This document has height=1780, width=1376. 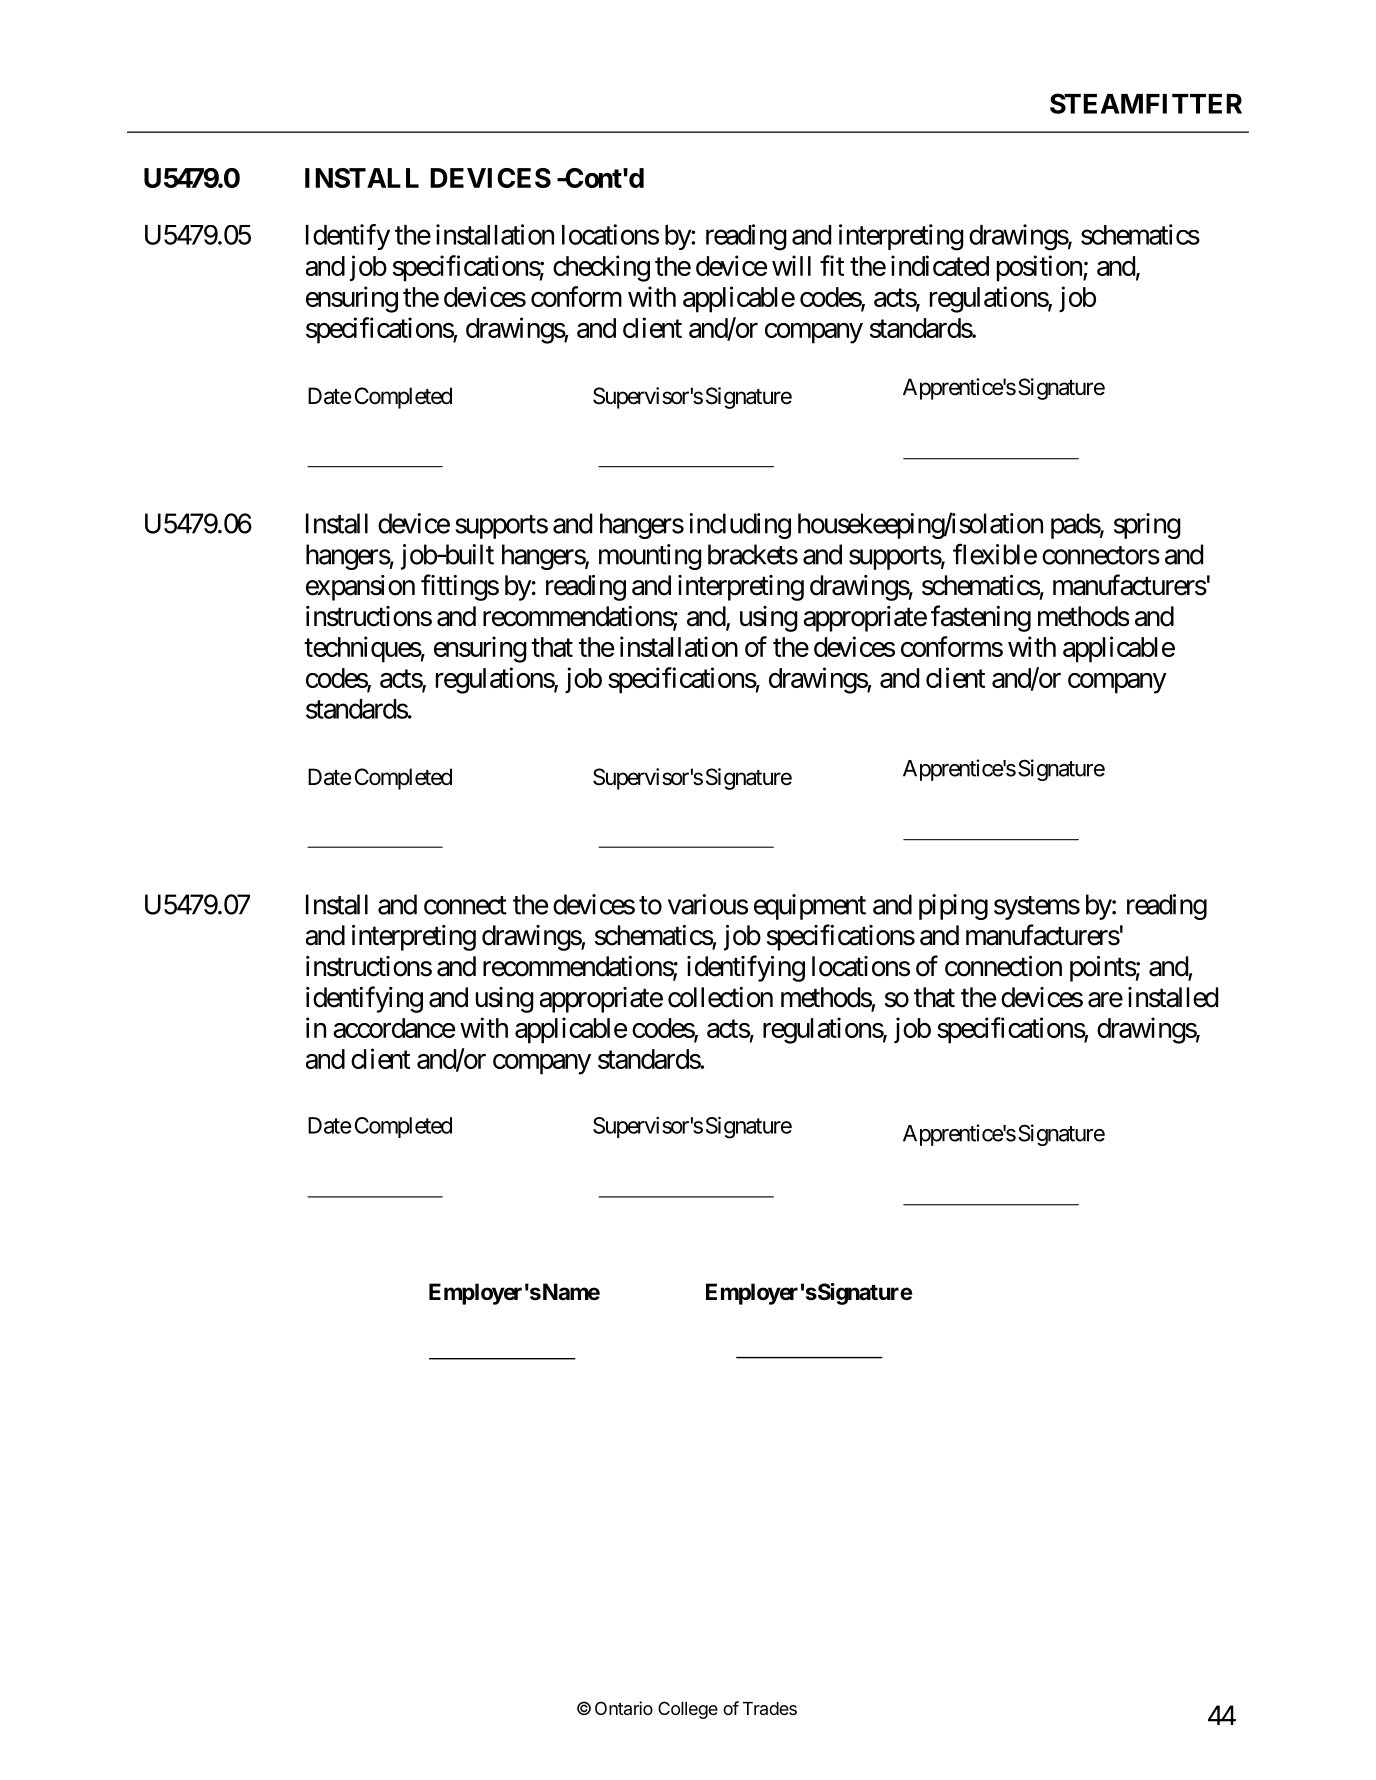 I want to click on College, so click(x=688, y=1710).
